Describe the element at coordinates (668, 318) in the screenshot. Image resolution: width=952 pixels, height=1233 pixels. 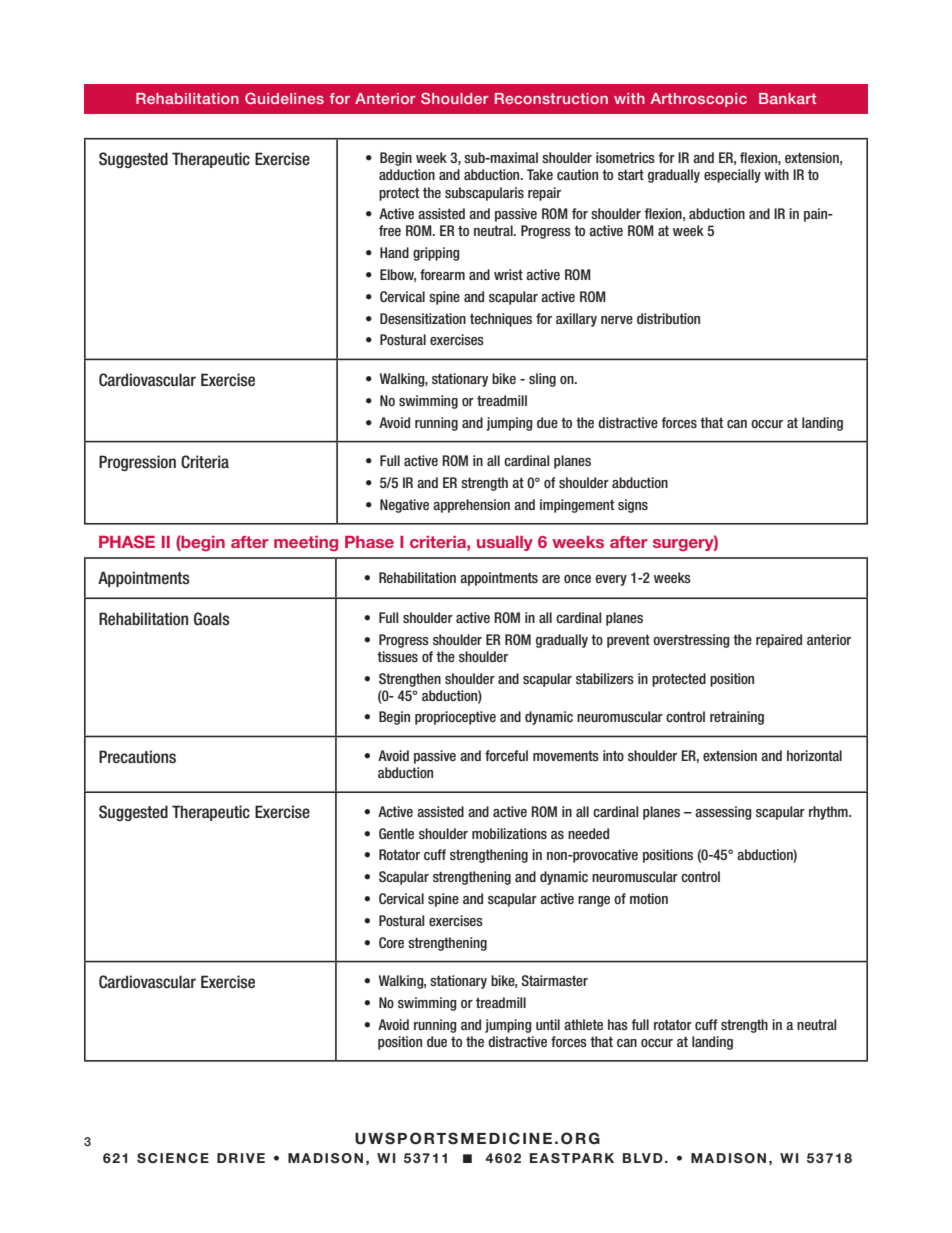
I see `distribution` at that location.
